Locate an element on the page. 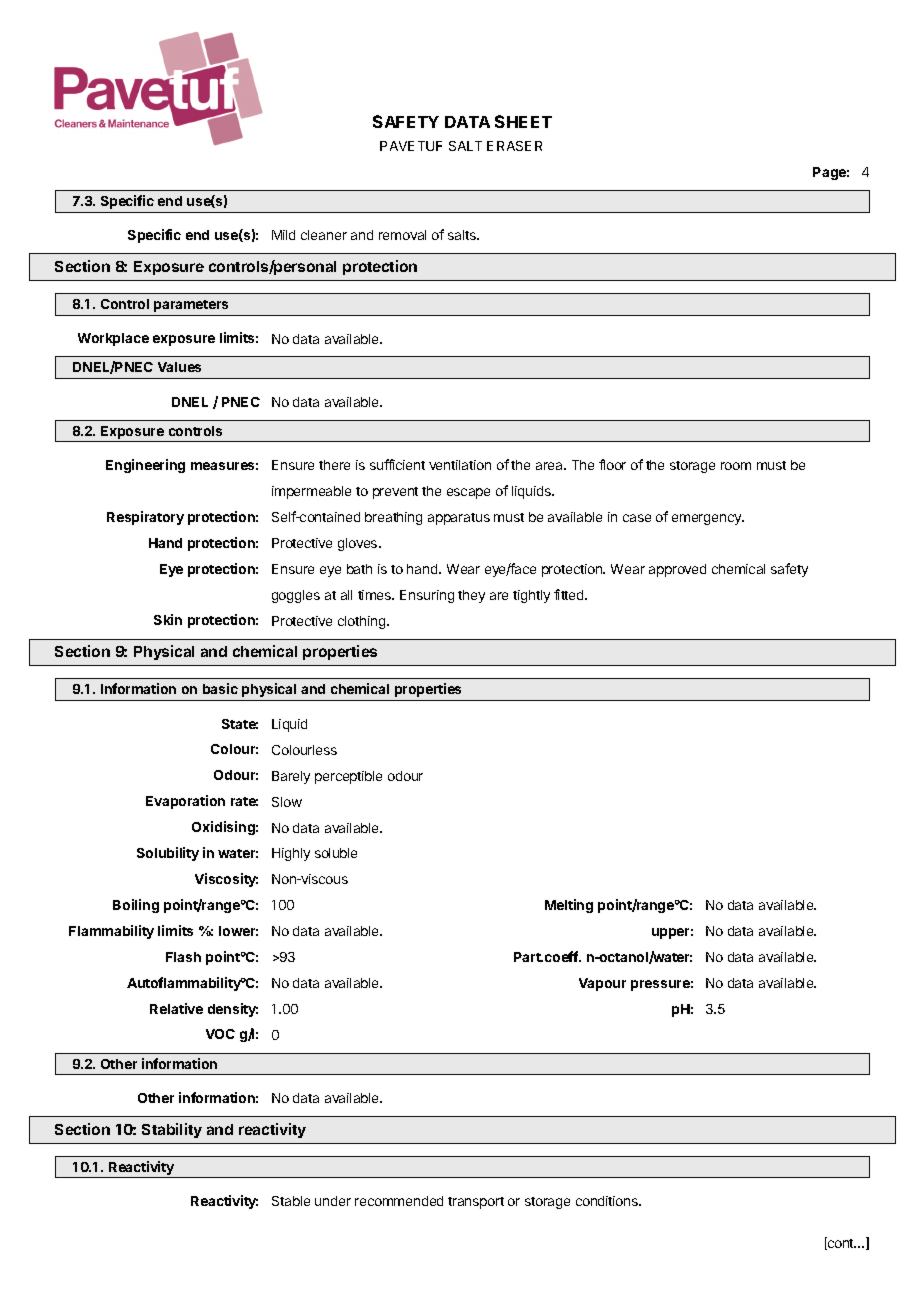 The height and width of the page is (1308, 924). Values is located at coordinates (179, 367).
